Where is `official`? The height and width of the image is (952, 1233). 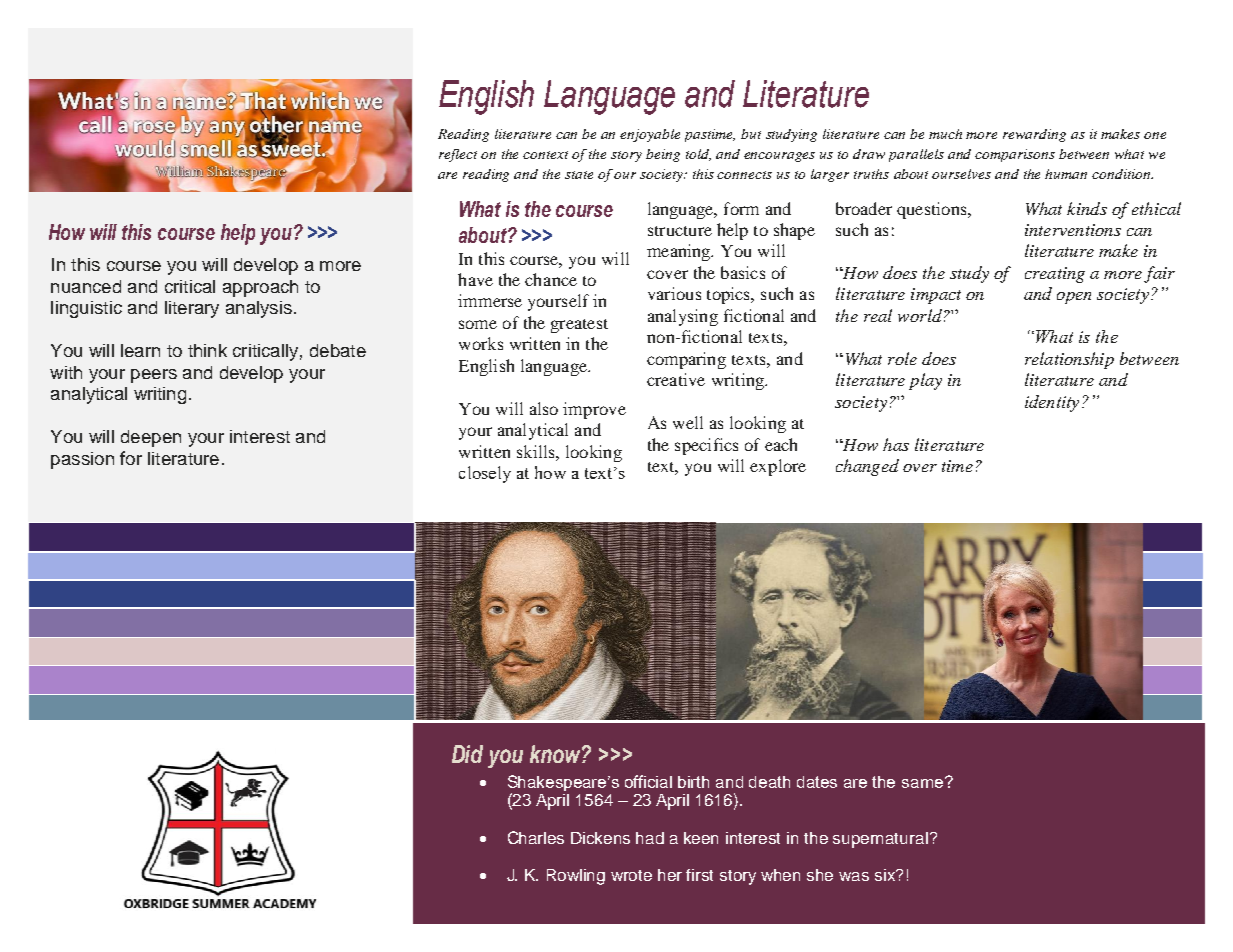
official is located at coordinates (648, 781).
